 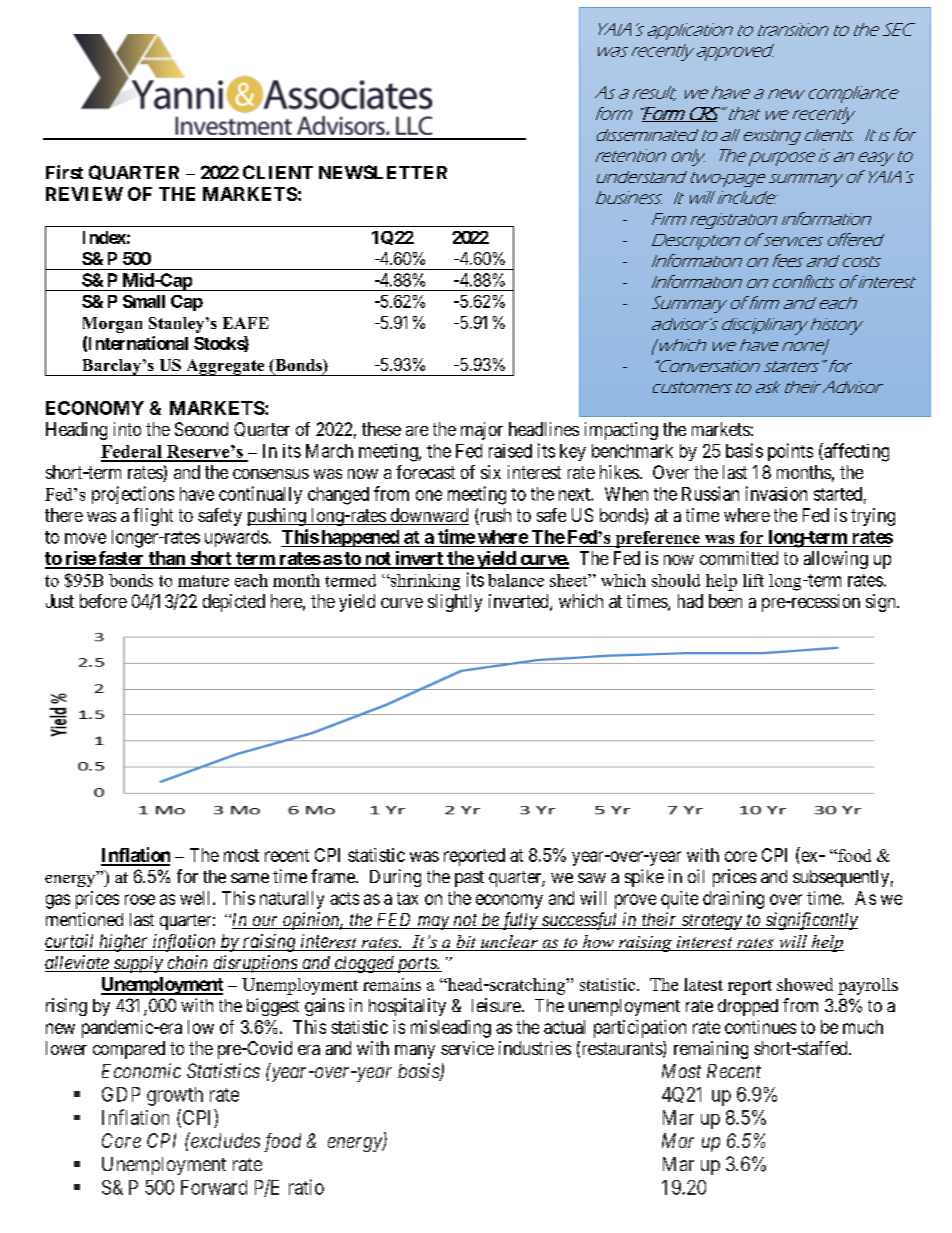 I want to click on rose, so click(x=140, y=899).
